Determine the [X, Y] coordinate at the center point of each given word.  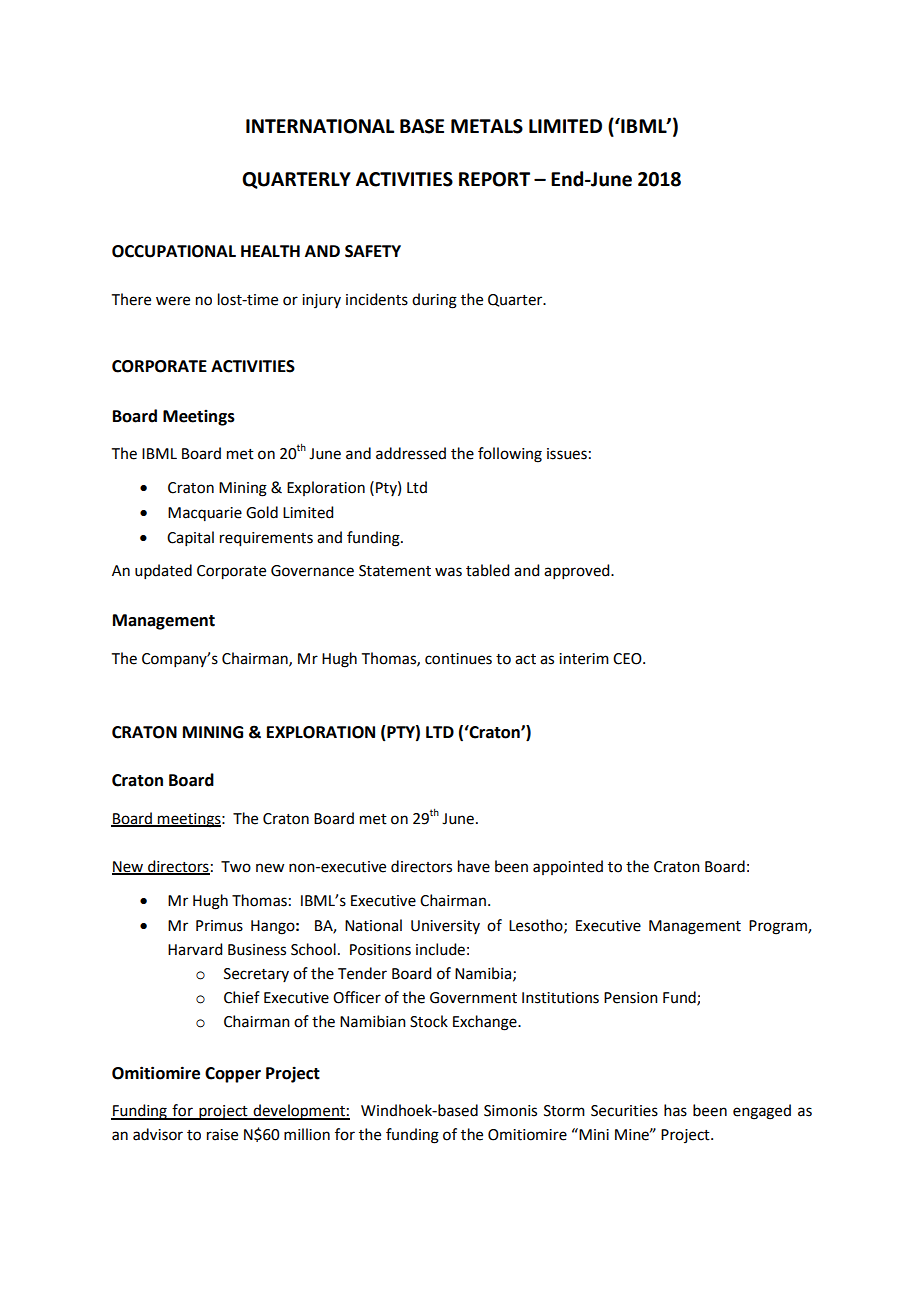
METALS [487, 126]
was [448, 572]
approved [578, 571]
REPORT [494, 179]
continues [458, 659]
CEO [628, 659]
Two [236, 867]
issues [567, 454]
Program [779, 927]
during [434, 301]
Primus [219, 926]
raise [222, 1135]
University [445, 927]
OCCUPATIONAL [174, 251]
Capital [190, 538]
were [173, 301]
